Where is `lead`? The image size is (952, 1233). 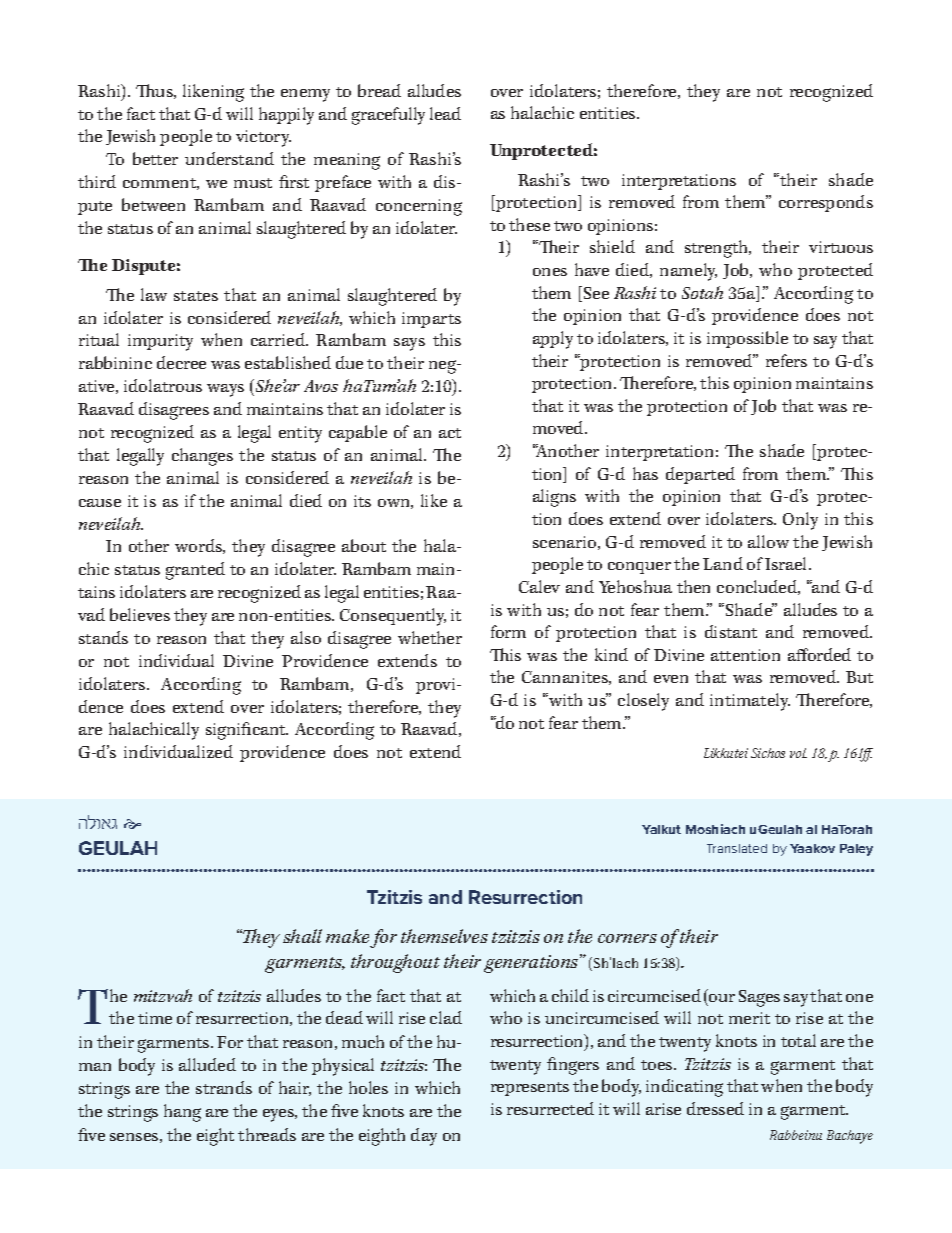 lead is located at coordinates (445, 113).
